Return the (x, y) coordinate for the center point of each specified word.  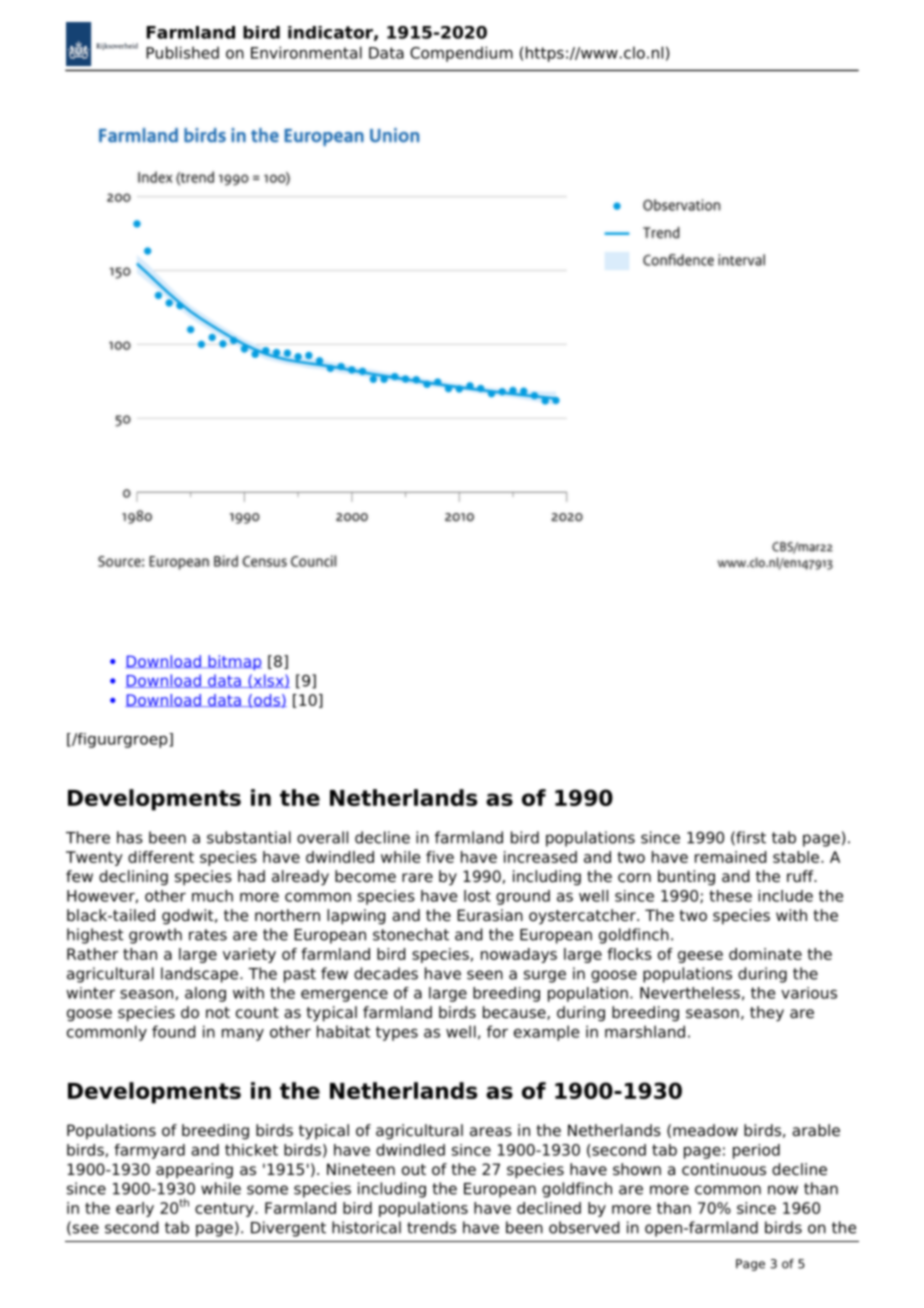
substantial (249, 837)
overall (322, 837)
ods (267, 700)
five (440, 857)
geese (700, 957)
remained (730, 857)
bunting (686, 878)
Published (182, 52)
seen (485, 975)
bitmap (234, 662)
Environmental (306, 52)
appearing (194, 1171)
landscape (201, 975)
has (130, 837)
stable (797, 857)
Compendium (461, 54)
